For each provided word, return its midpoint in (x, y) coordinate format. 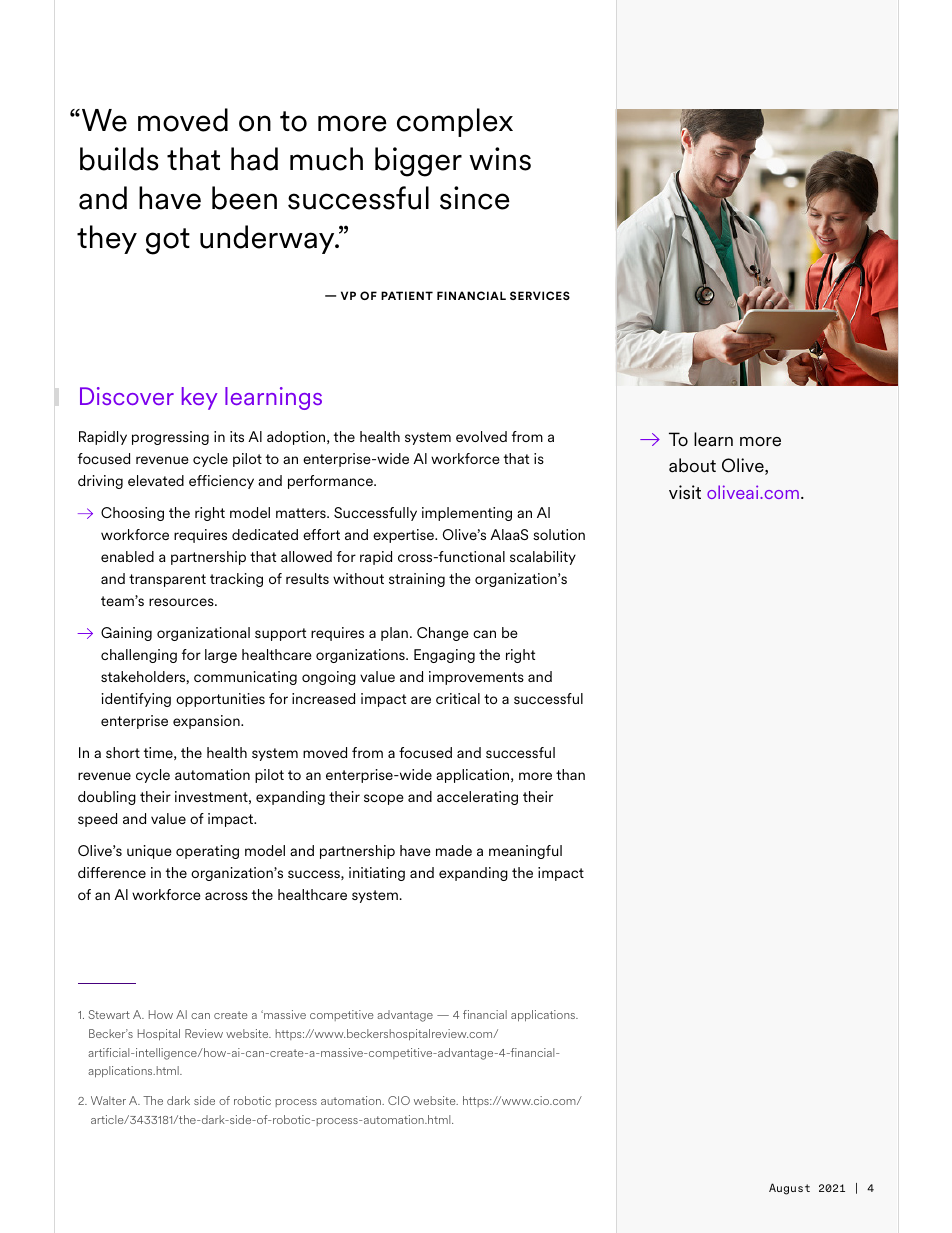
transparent (167, 580)
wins (500, 159)
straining (417, 580)
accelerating (477, 798)
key (200, 398)
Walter (108, 1100)
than (570, 774)
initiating (377, 874)
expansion (207, 722)
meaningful (525, 852)
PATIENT (407, 295)
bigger (418, 162)
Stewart (109, 1014)
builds (119, 159)
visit (685, 492)
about (692, 465)
